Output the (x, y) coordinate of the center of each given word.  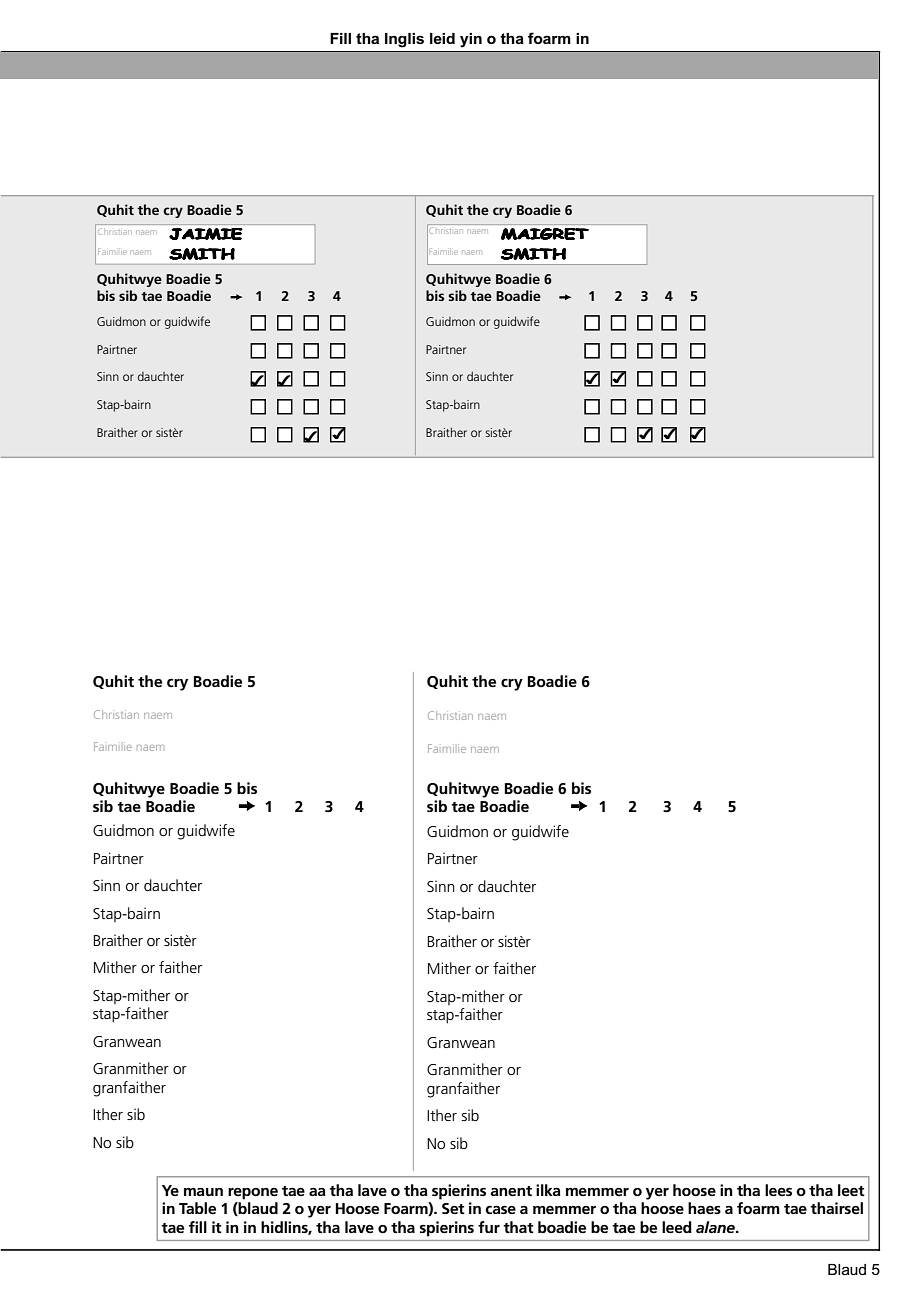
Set (453, 1208)
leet (851, 1190)
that (518, 1227)
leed (677, 1227)
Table (197, 1208)
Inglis (404, 40)
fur (489, 1227)
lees (778, 1190)
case (500, 1210)
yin (471, 40)
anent (511, 1191)
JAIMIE (206, 234)
